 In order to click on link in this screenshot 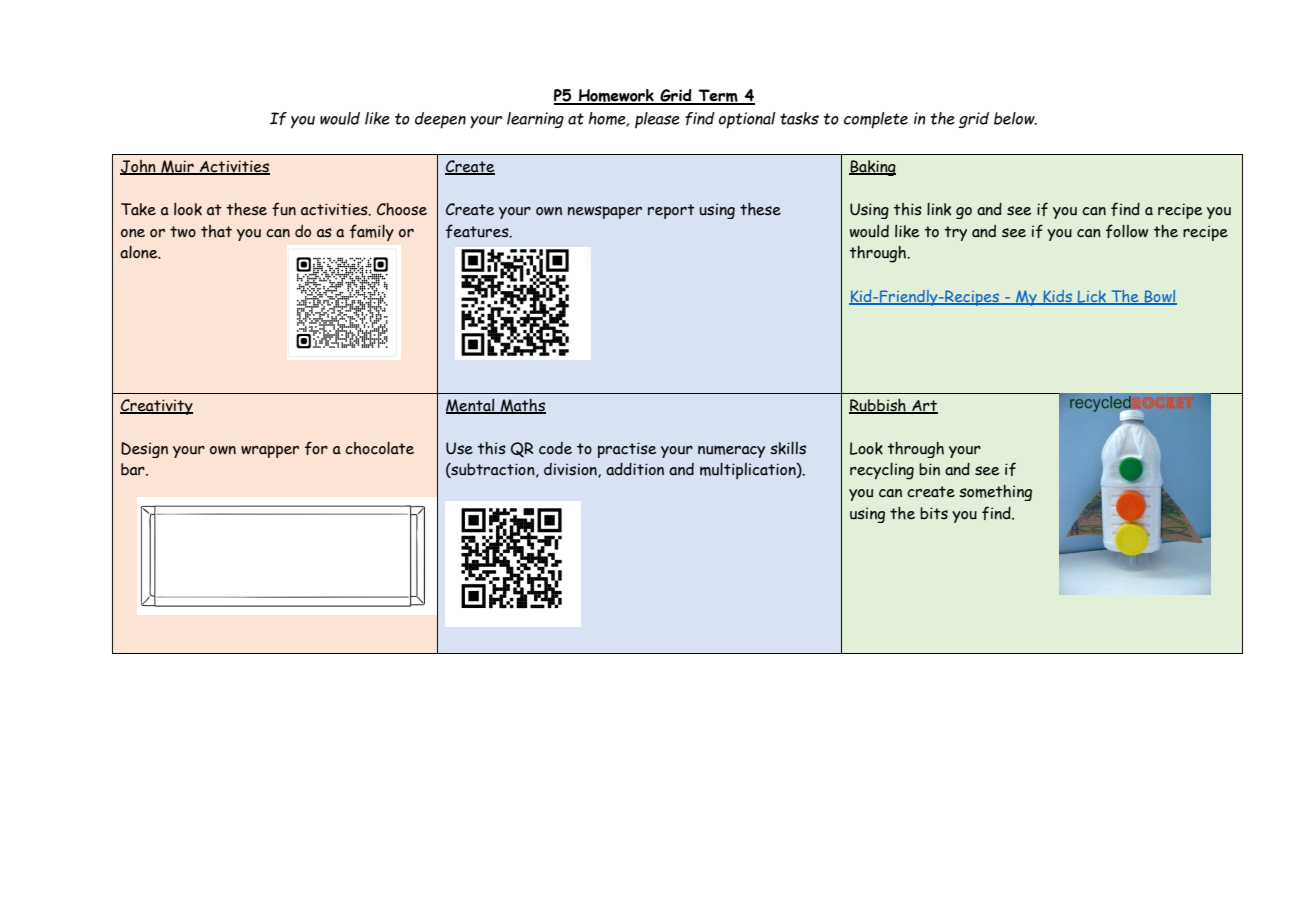, I will do `click(939, 209)`.
